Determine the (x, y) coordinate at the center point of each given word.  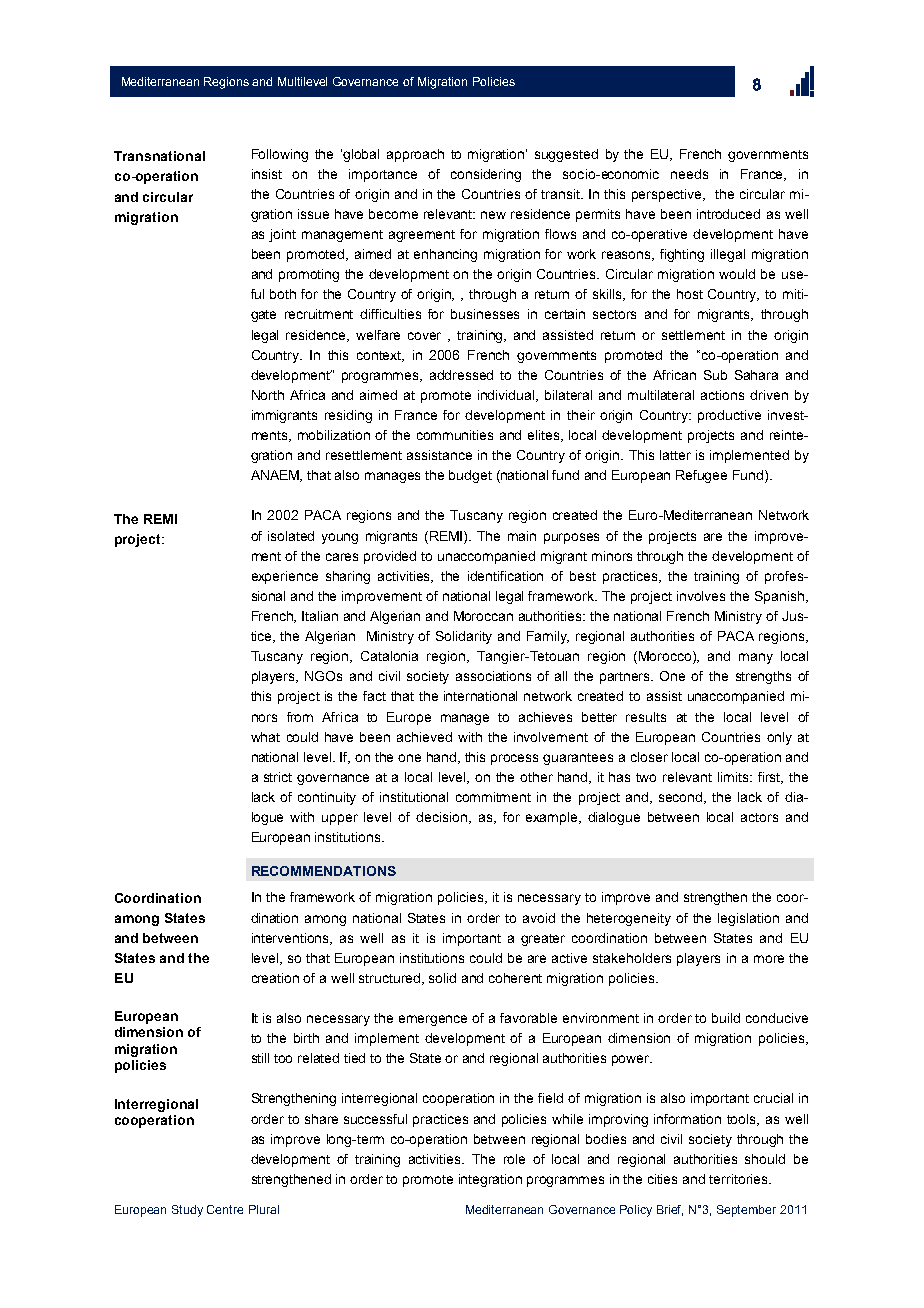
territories (739, 1179)
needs (689, 174)
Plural (264, 1209)
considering (486, 175)
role (514, 1159)
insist (267, 174)
